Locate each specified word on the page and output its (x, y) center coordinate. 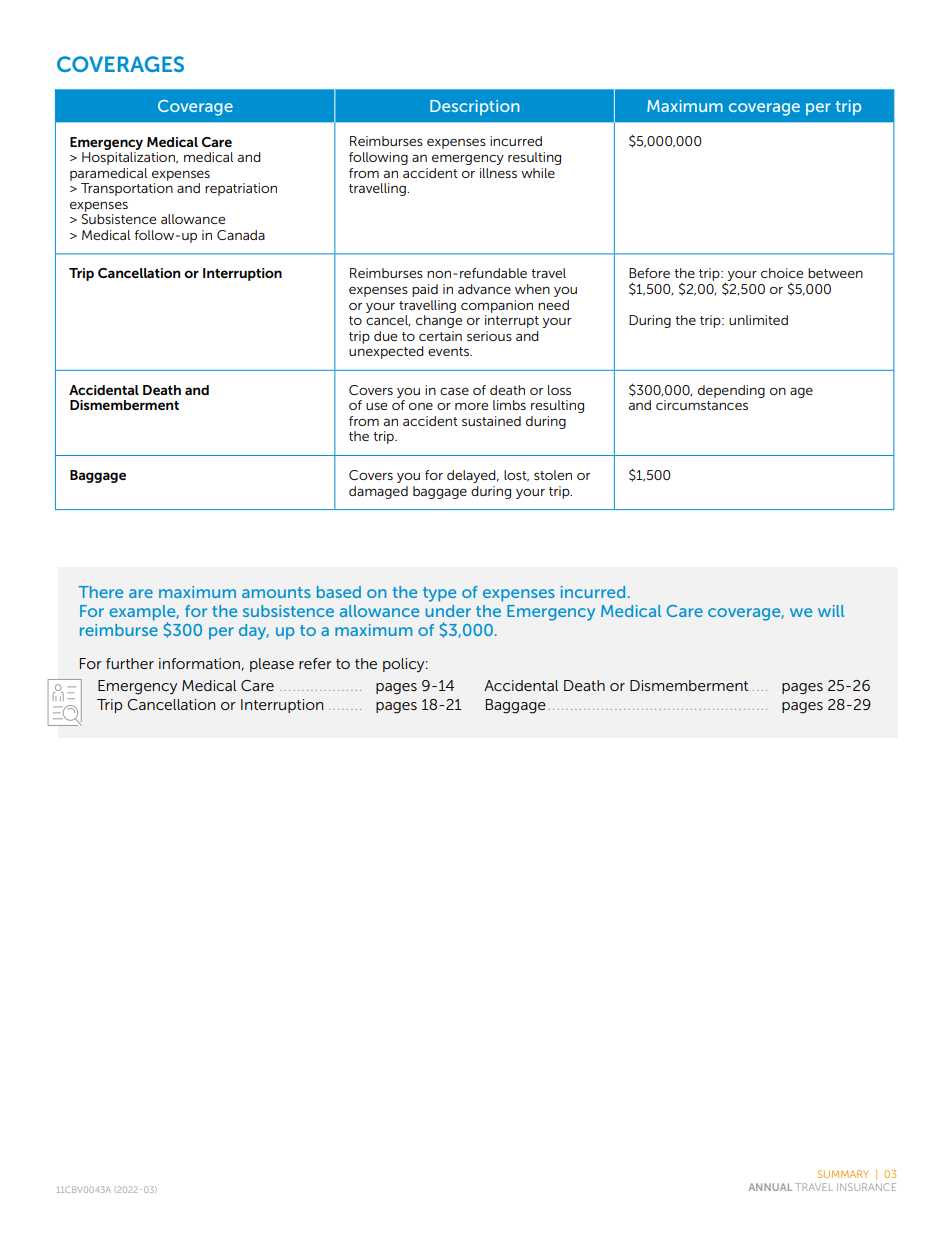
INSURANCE (866, 1187)
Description (475, 108)
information (200, 664)
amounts (276, 592)
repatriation (241, 189)
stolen (553, 475)
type (439, 594)
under (448, 611)
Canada (241, 235)
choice (782, 273)
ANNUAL (770, 1187)
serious (489, 336)
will (831, 611)
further (130, 663)
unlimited (758, 320)
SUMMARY (843, 1174)
